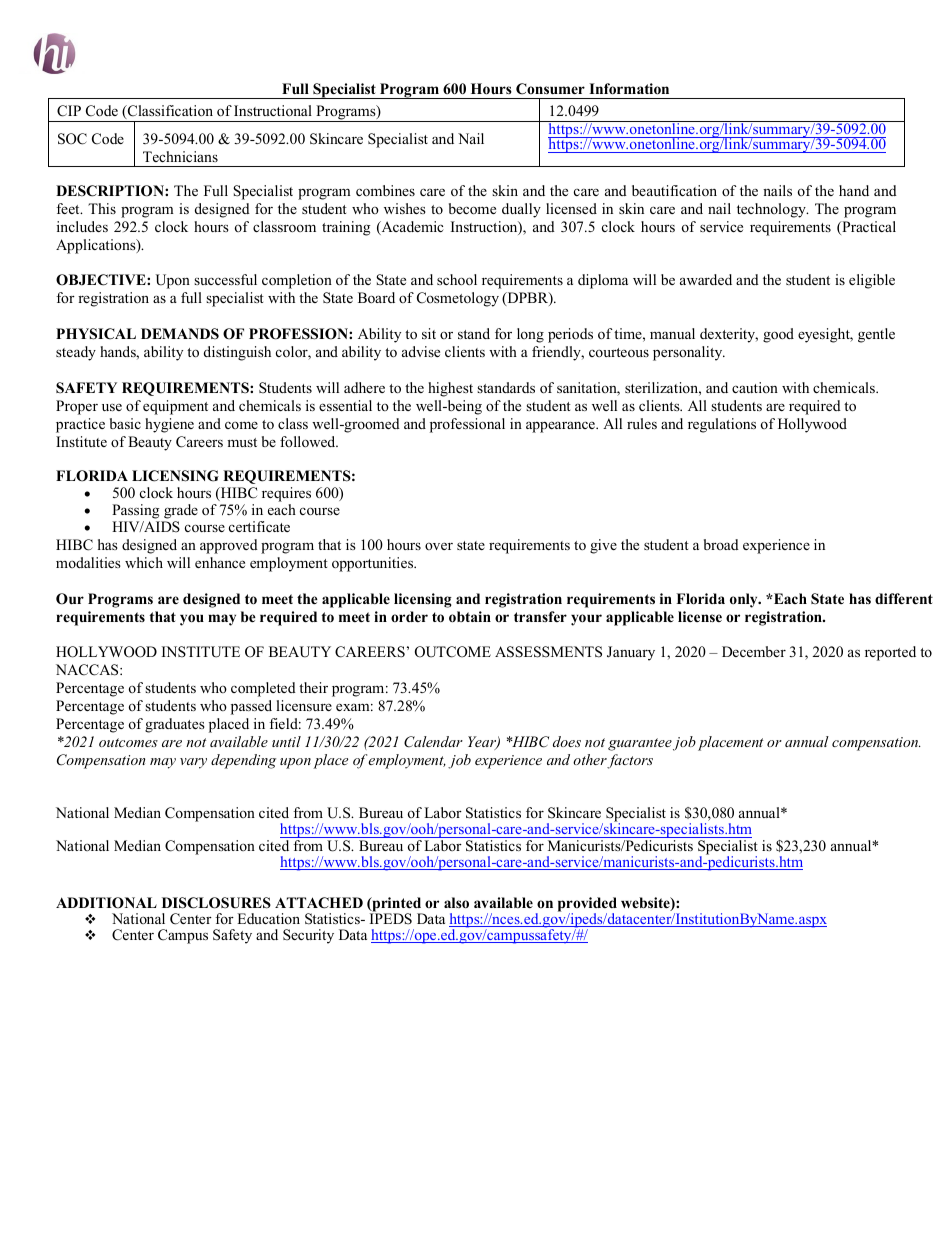 This page has width=952, height=1233. I want to click on grade, so click(181, 511).
